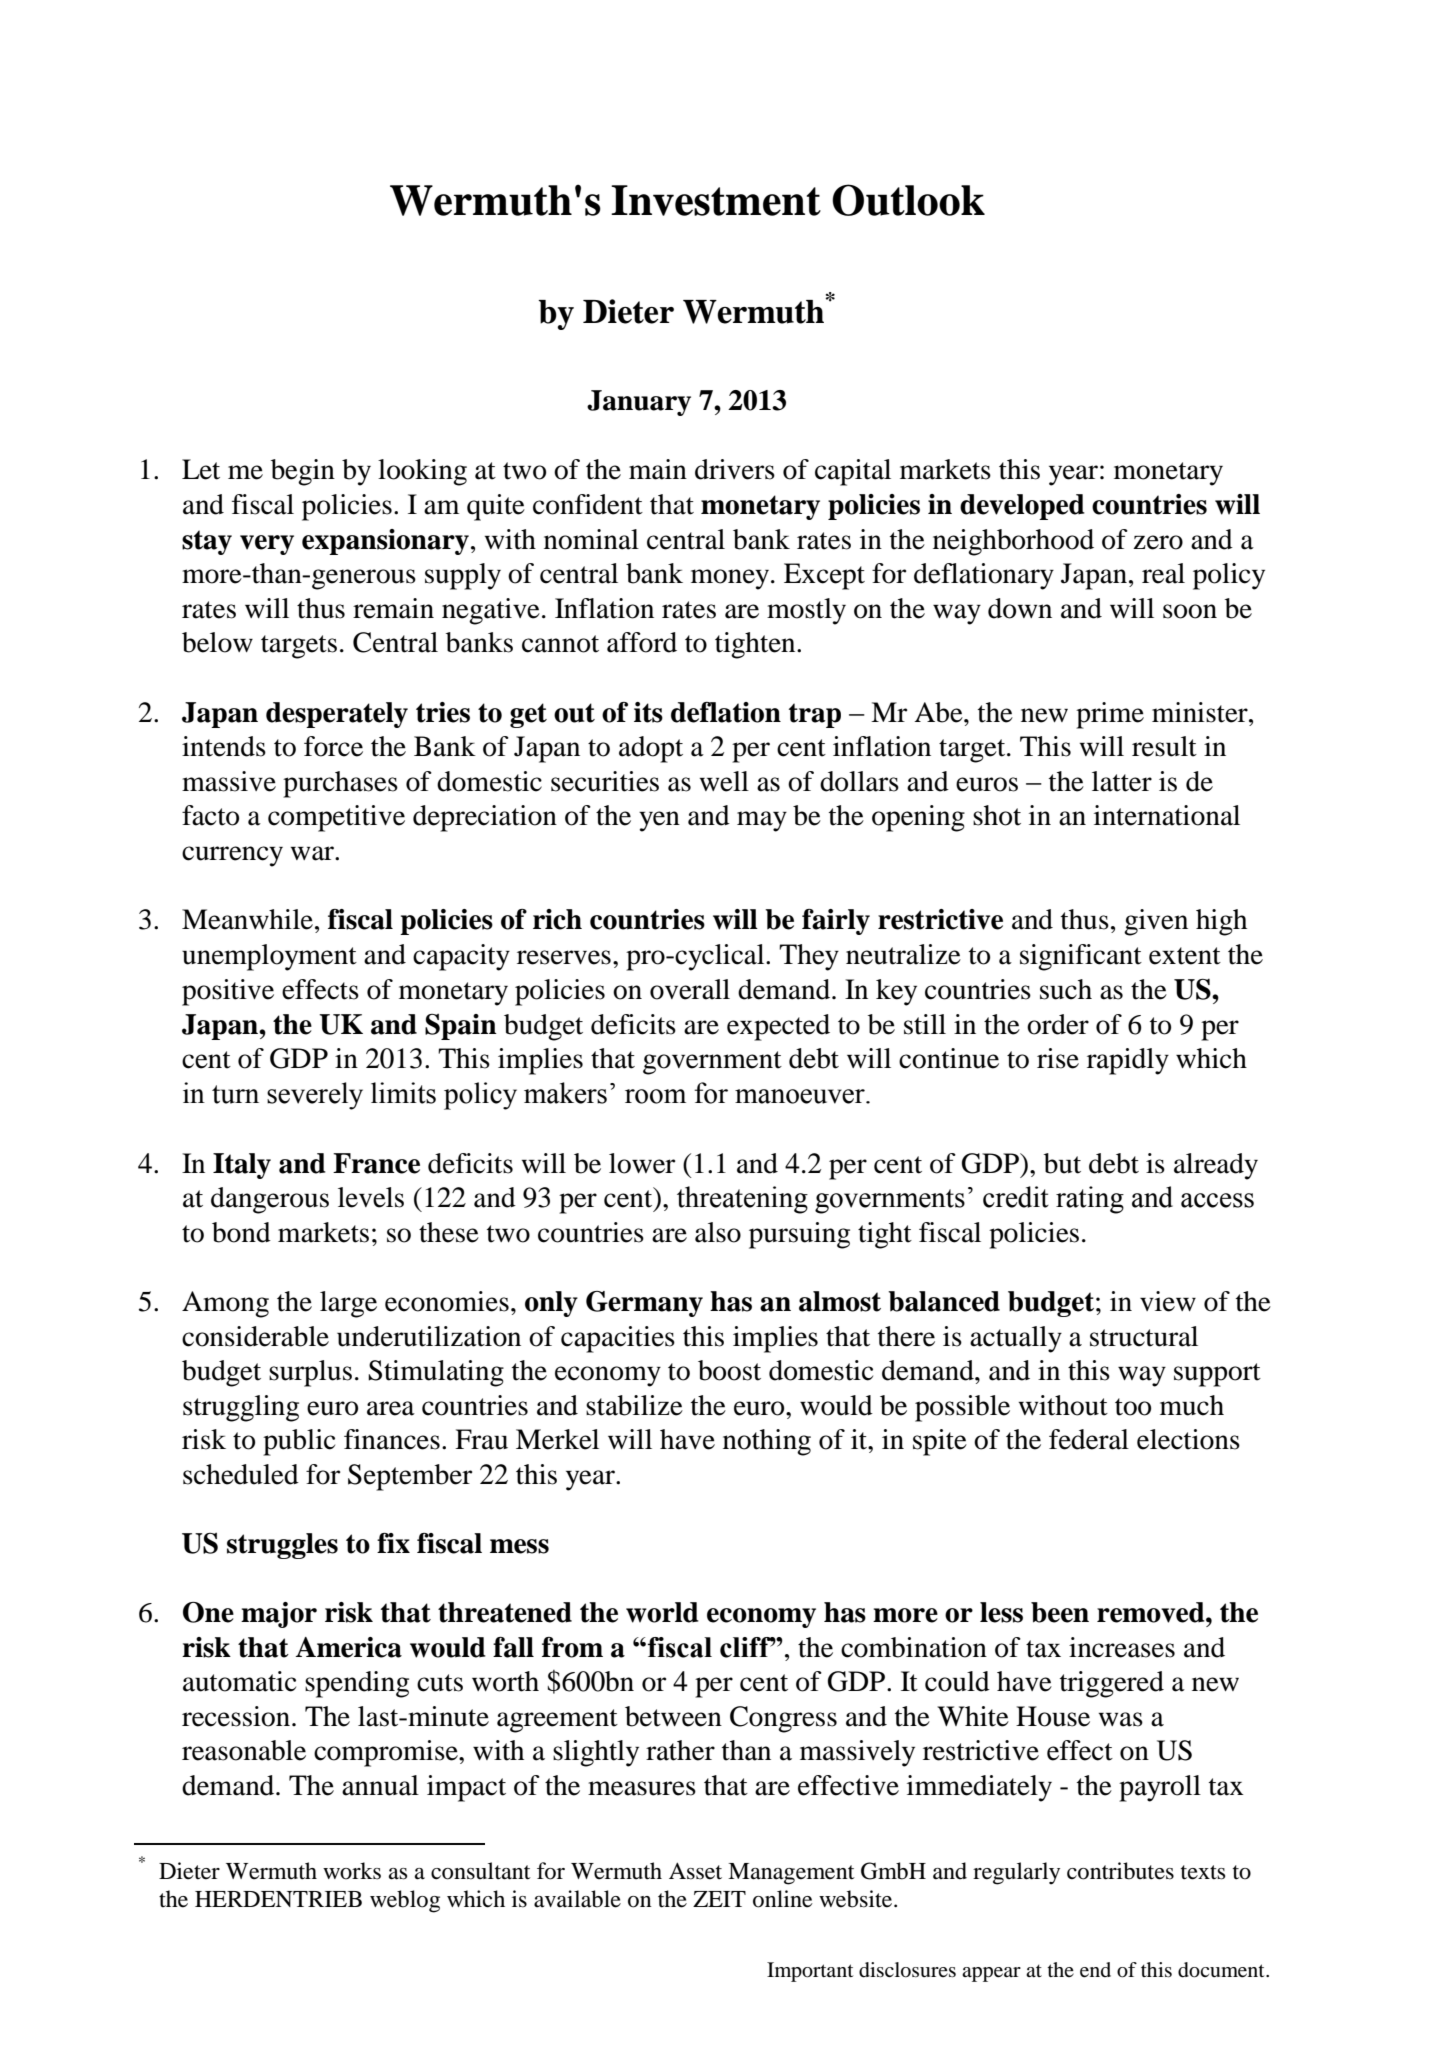  What do you see at coordinates (1060, 1612) in the image?
I see `been` at bounding box center [1060, 1612].
